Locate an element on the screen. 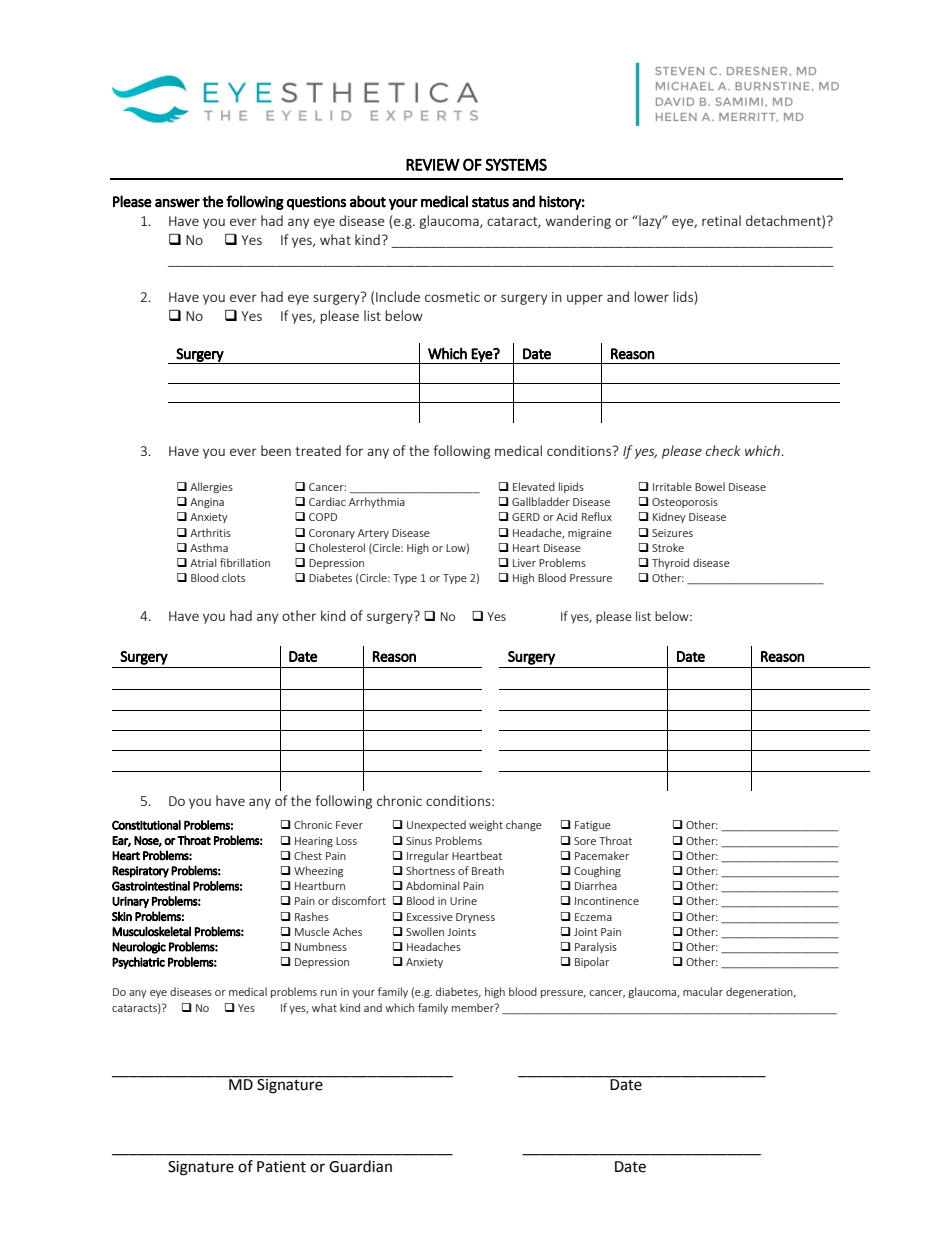  Gastrointestinal is located at coordinates (151, 886).
